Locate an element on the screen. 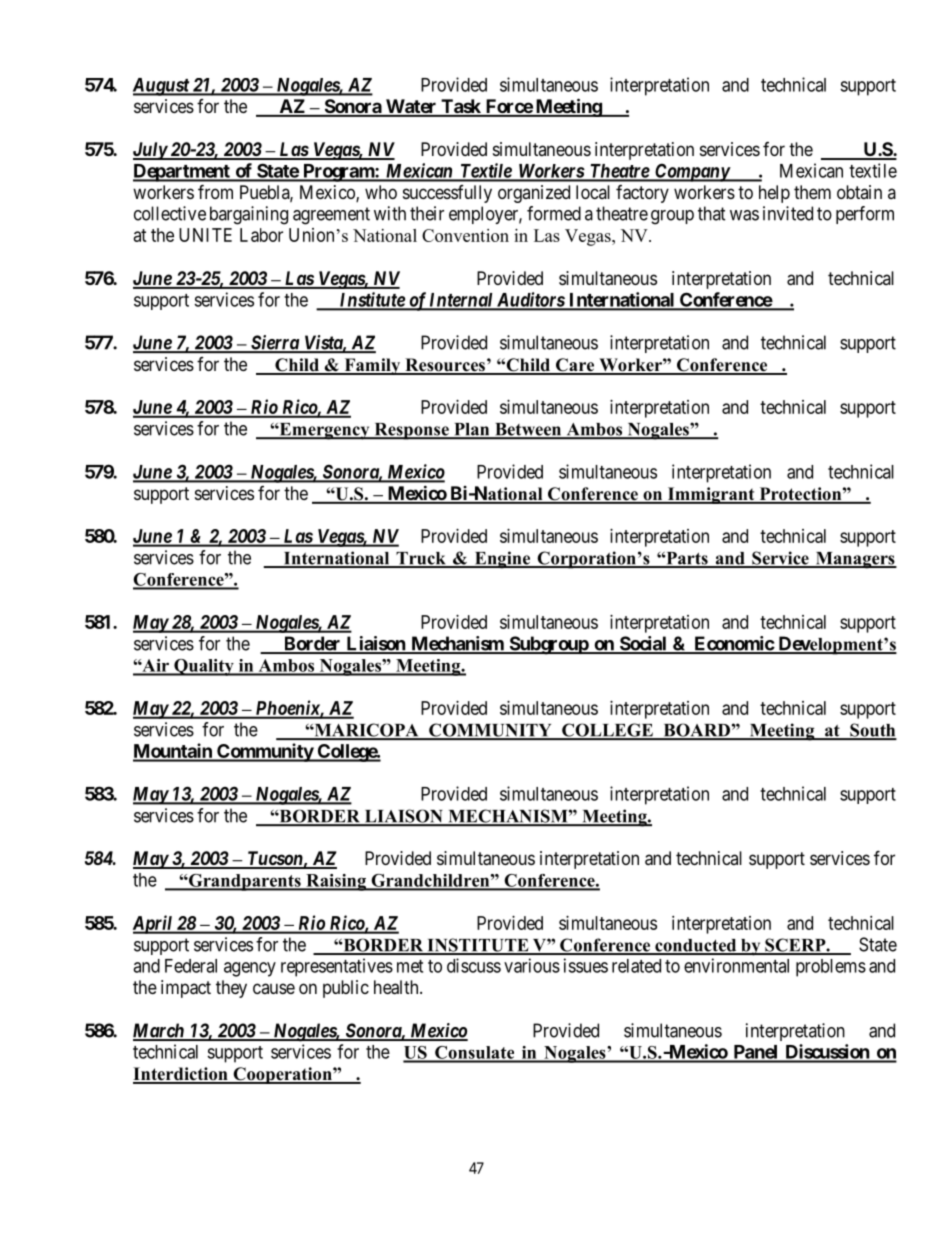 This screenshot has height=1233, width=952. Managers is located at coordinates (855, 560).
